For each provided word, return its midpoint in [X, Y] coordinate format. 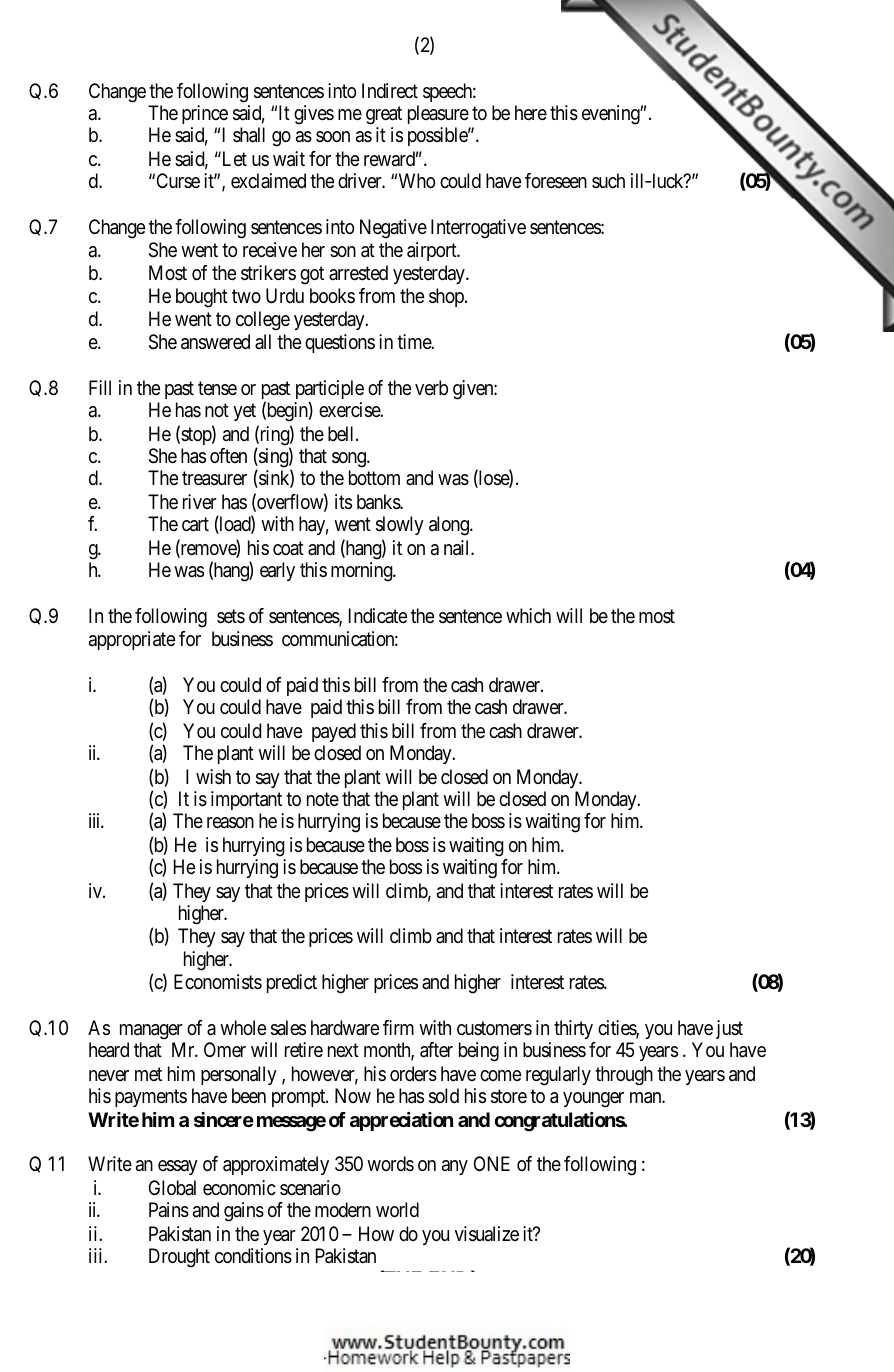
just [729, 1029]
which [528, 615]
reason [230, 823]
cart [195, 525]
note [323, 800]
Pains [169, 1210]
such [608, 180]
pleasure [438, 114]
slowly [400, 525]
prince [205, 114]
